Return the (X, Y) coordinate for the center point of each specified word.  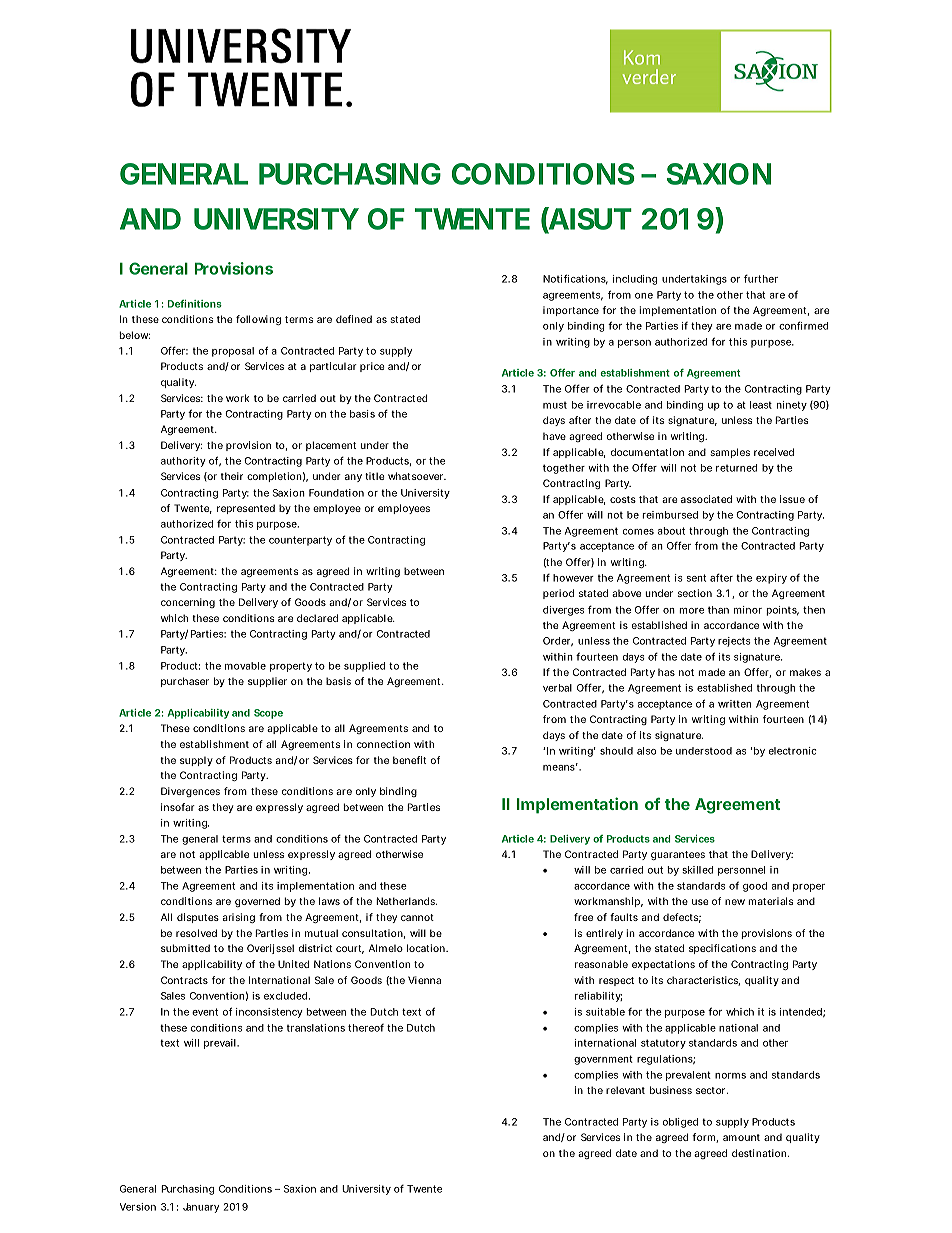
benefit (410, 760)
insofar (178, 807)
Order (558, 641)
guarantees (678, 855)
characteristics (703, 981)
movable (245, 666)
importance (571, 311)
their (232, 476)
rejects (734, 642)
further (761, 278)
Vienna (424, 980)
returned (736, 468)
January (201, 1208)
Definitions (195, 304)
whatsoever (417, 476)
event (205, 1012)
